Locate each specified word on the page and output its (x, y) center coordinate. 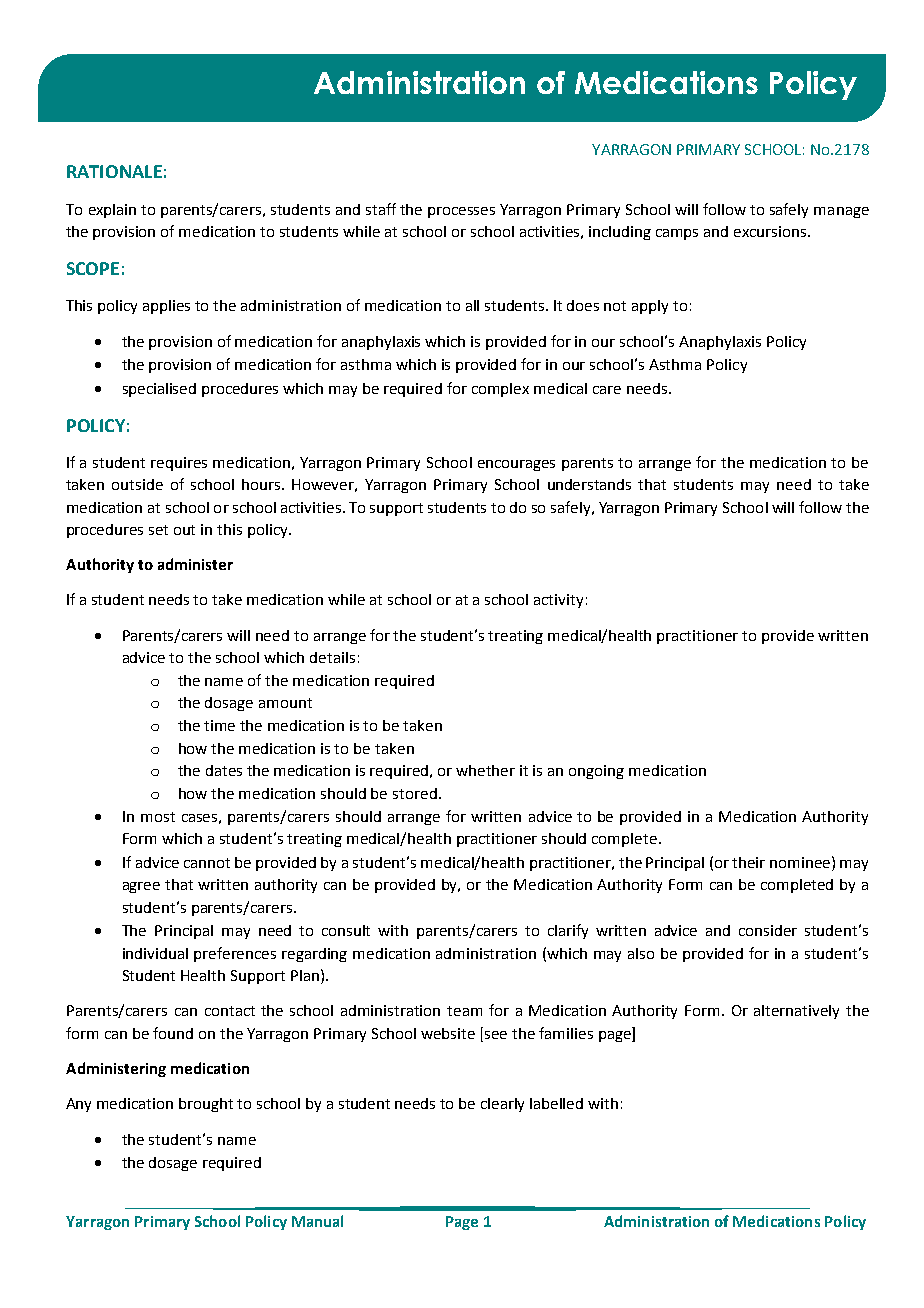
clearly (502, 1105)
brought (206, 1105)
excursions (771, 231)
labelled (556, 1103)
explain (112, 211)
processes (461, 212)
